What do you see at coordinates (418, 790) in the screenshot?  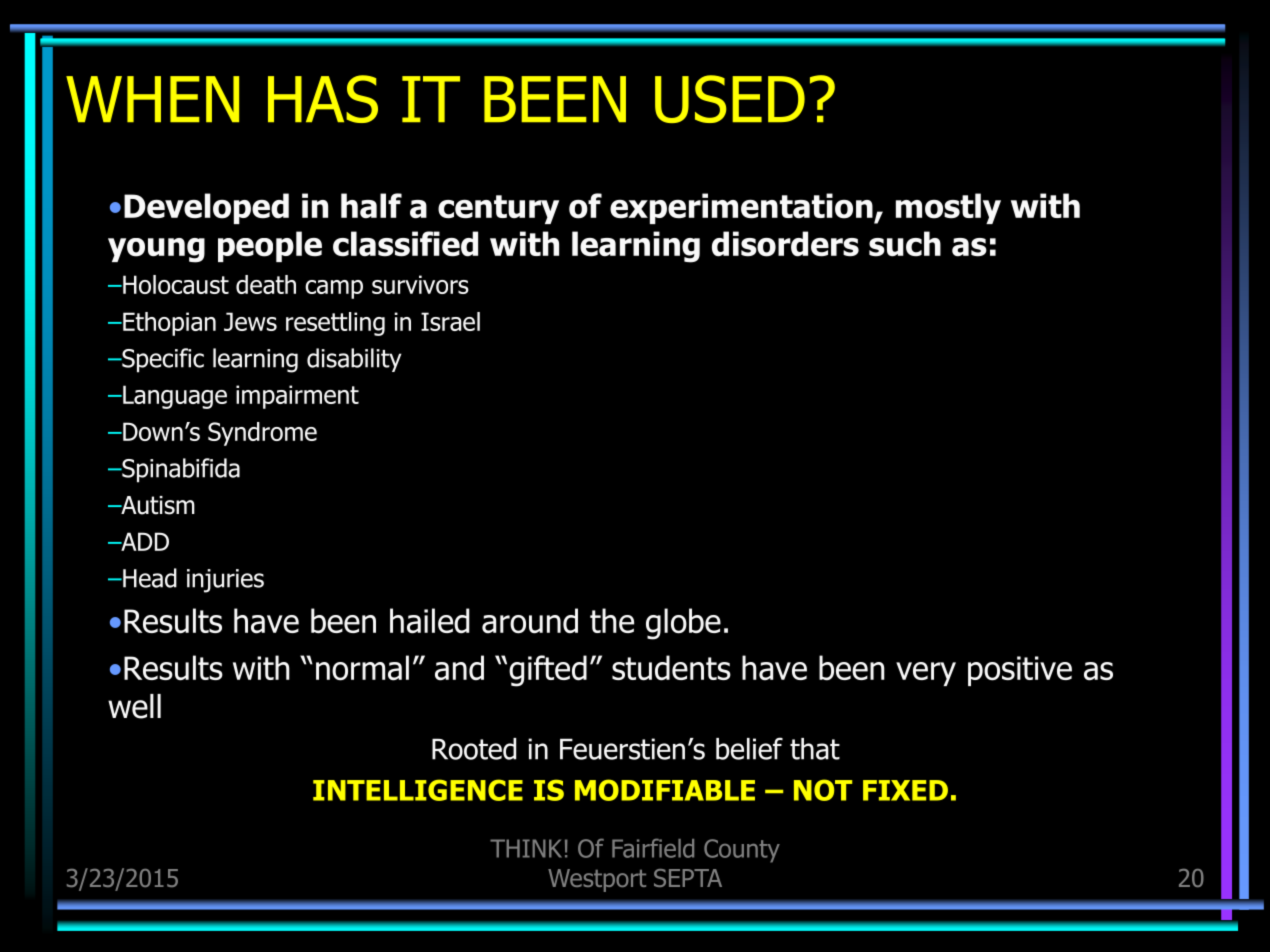 I see `INTELLIGENCE` at bounding box center [418, 790].
